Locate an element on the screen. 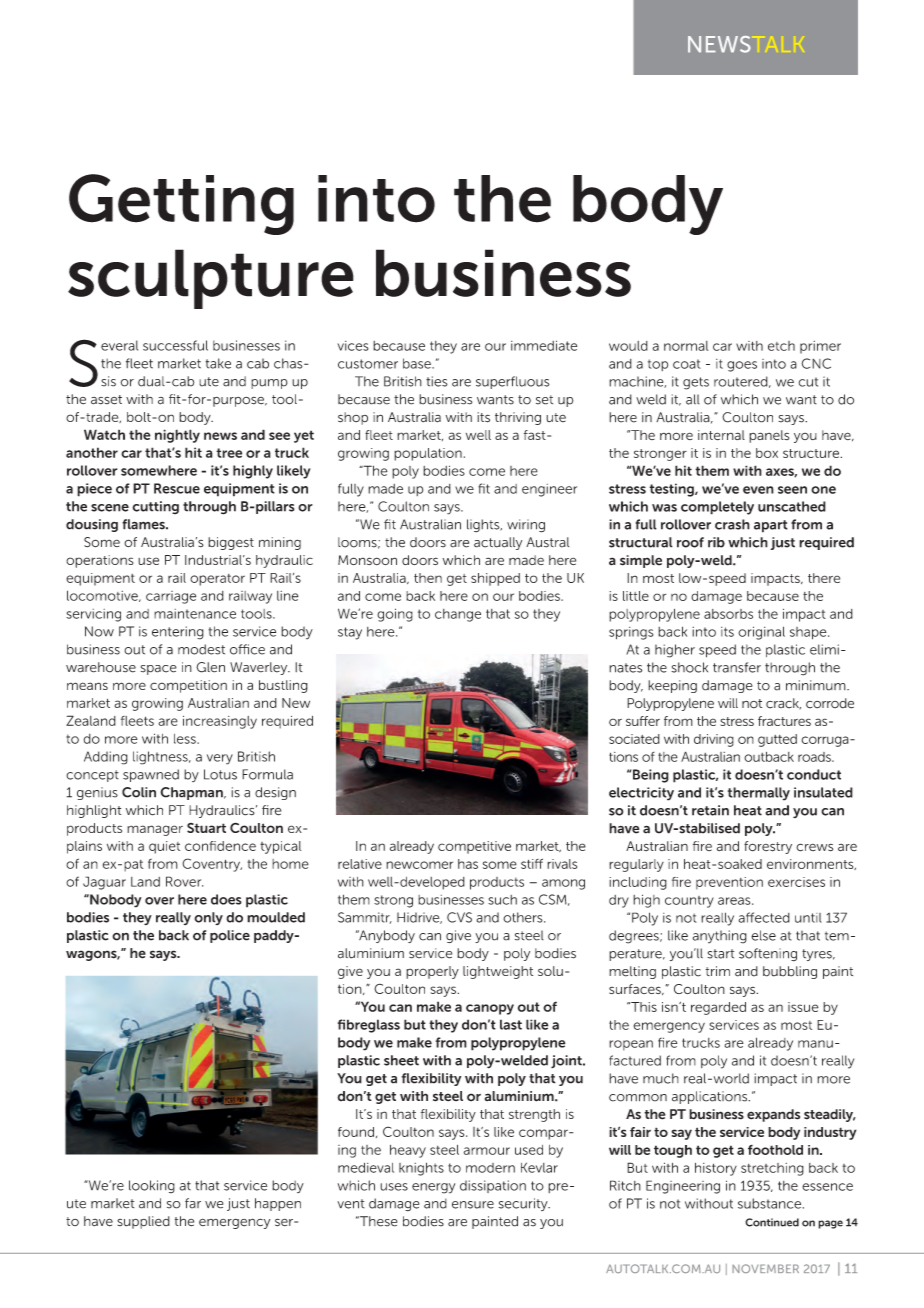 The image size is (924, 1308). Getting is located at coordinates (181, 204).
